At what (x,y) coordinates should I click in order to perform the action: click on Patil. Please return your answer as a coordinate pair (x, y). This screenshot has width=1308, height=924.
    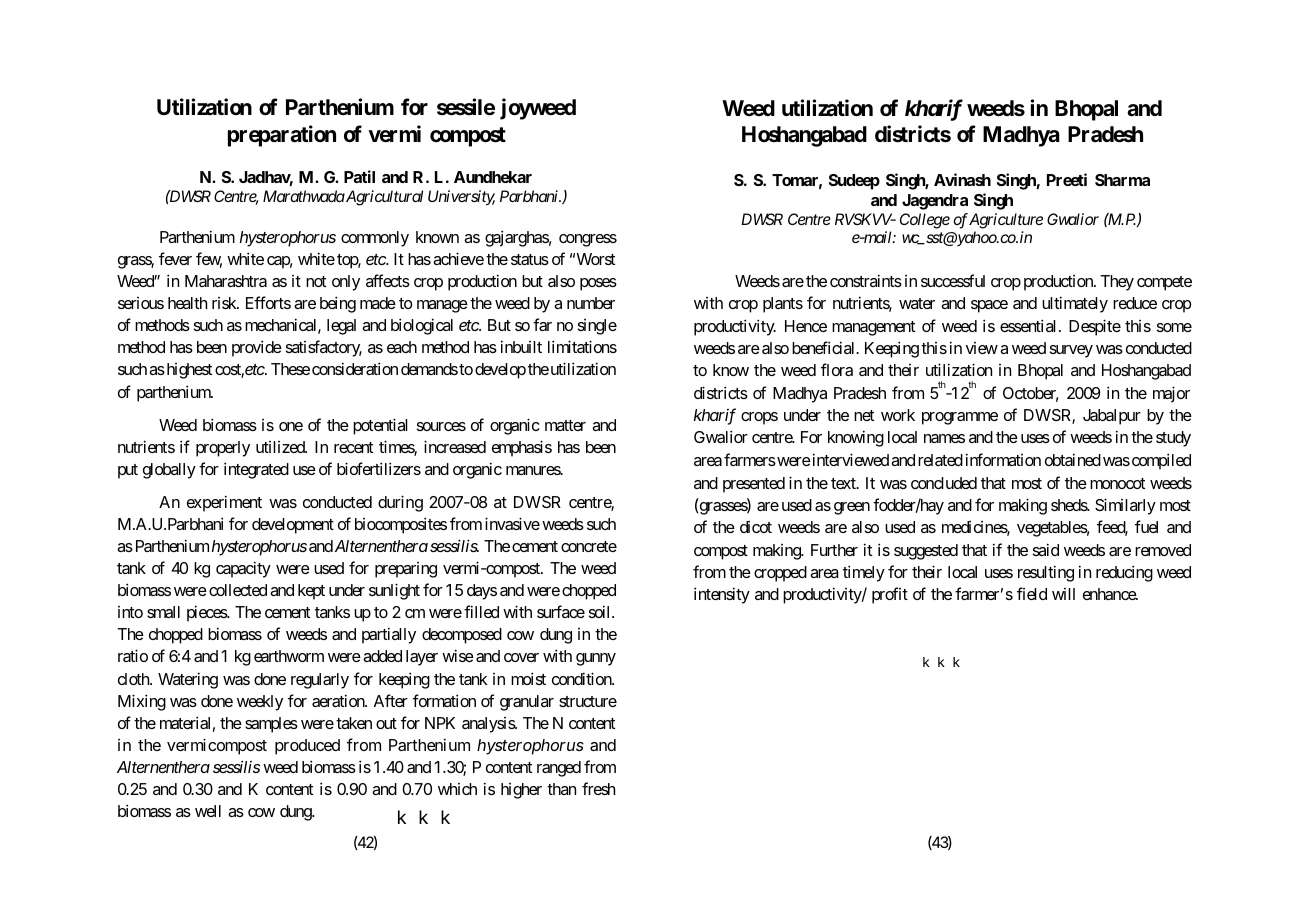
    Looking at the image, I should click on (359, 176).
